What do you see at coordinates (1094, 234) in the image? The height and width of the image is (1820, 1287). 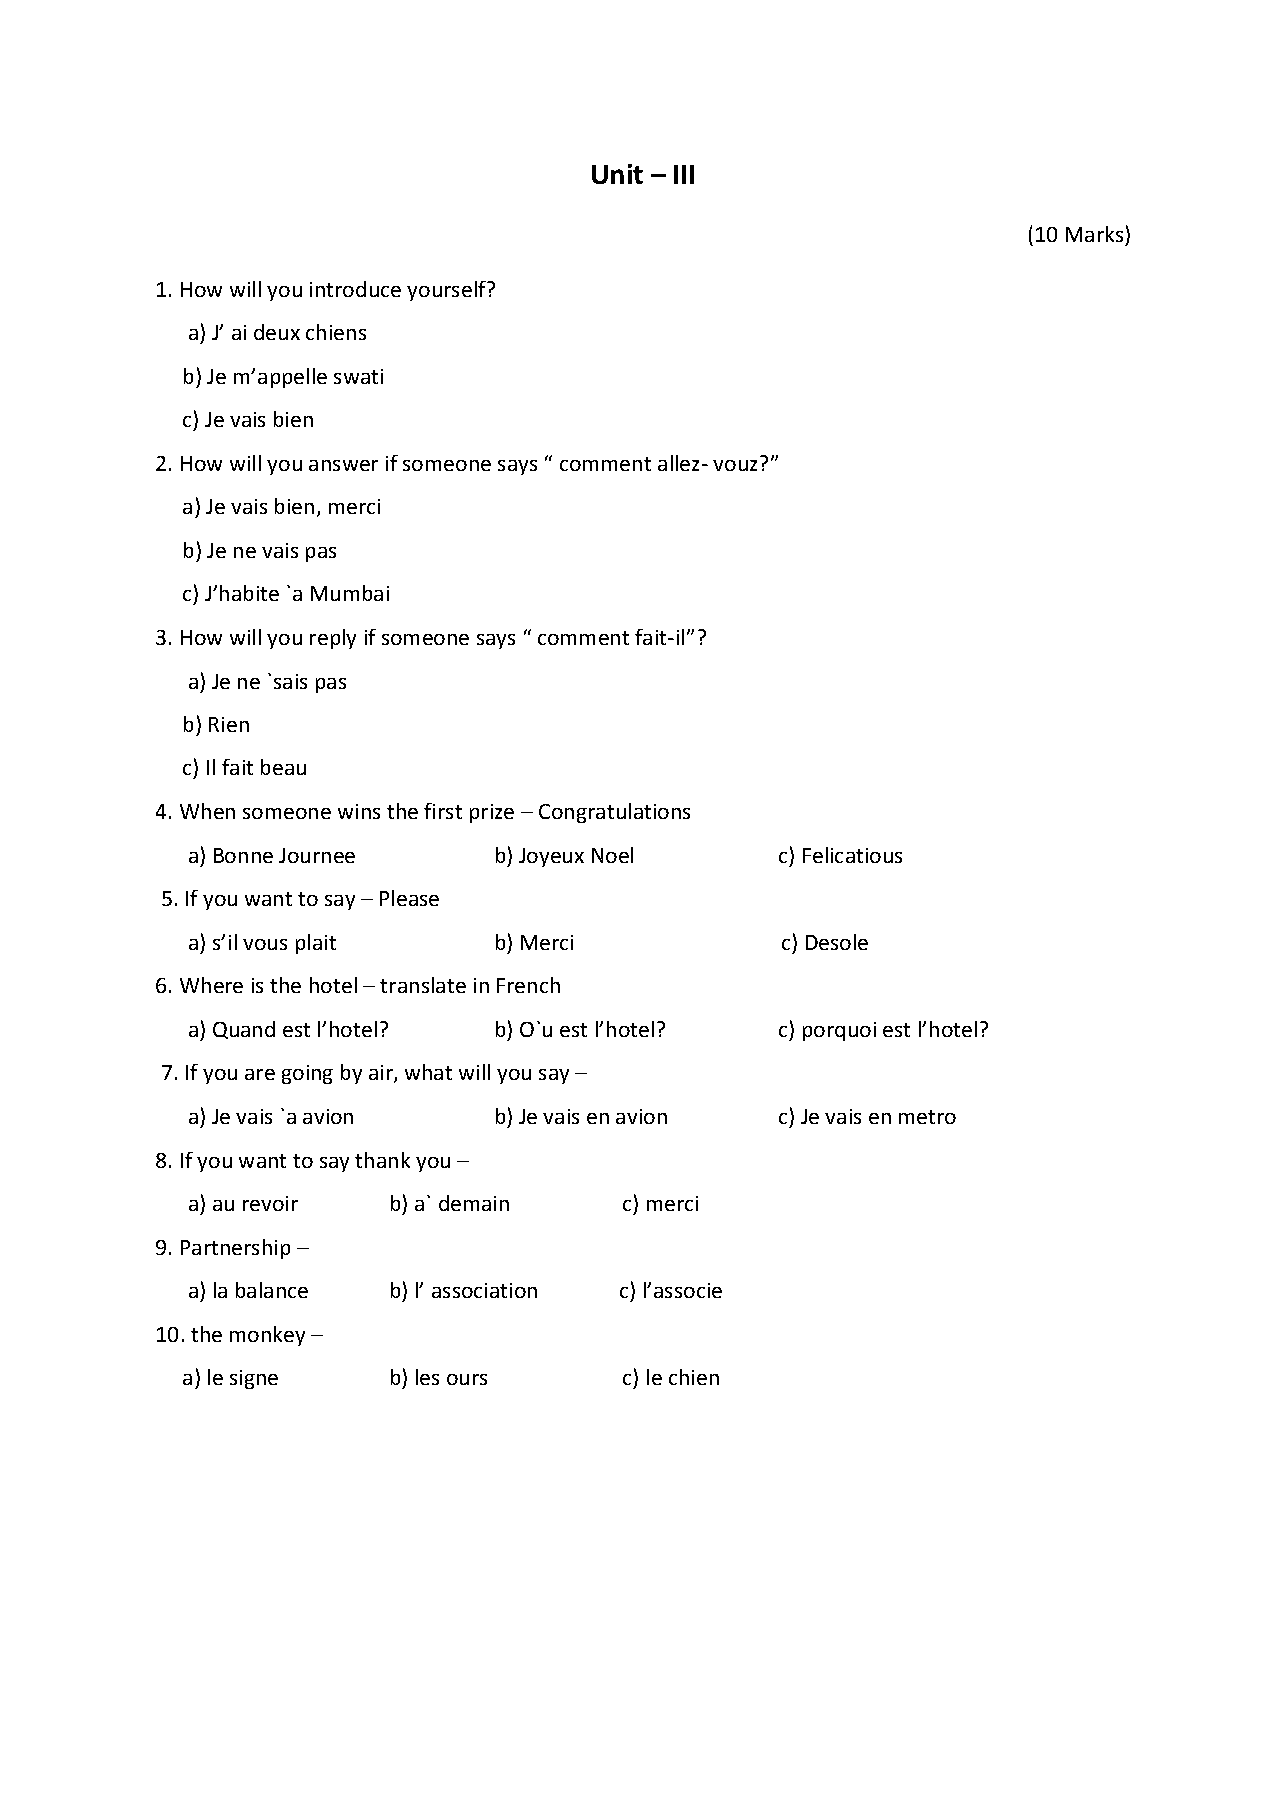 I see `Marks` at bounding box center [1094, 234].
